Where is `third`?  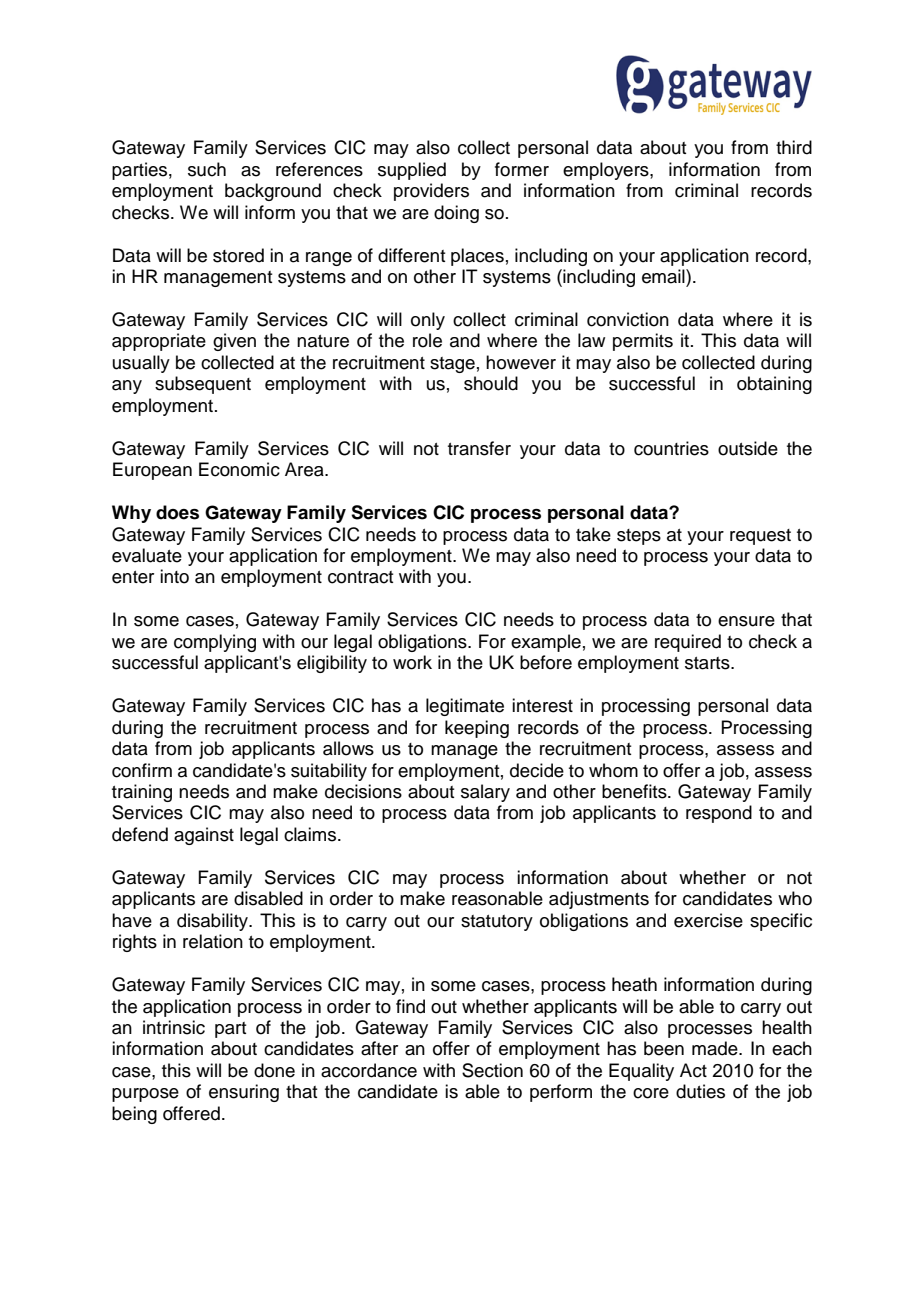
third is located at coordinates (794, 147).
